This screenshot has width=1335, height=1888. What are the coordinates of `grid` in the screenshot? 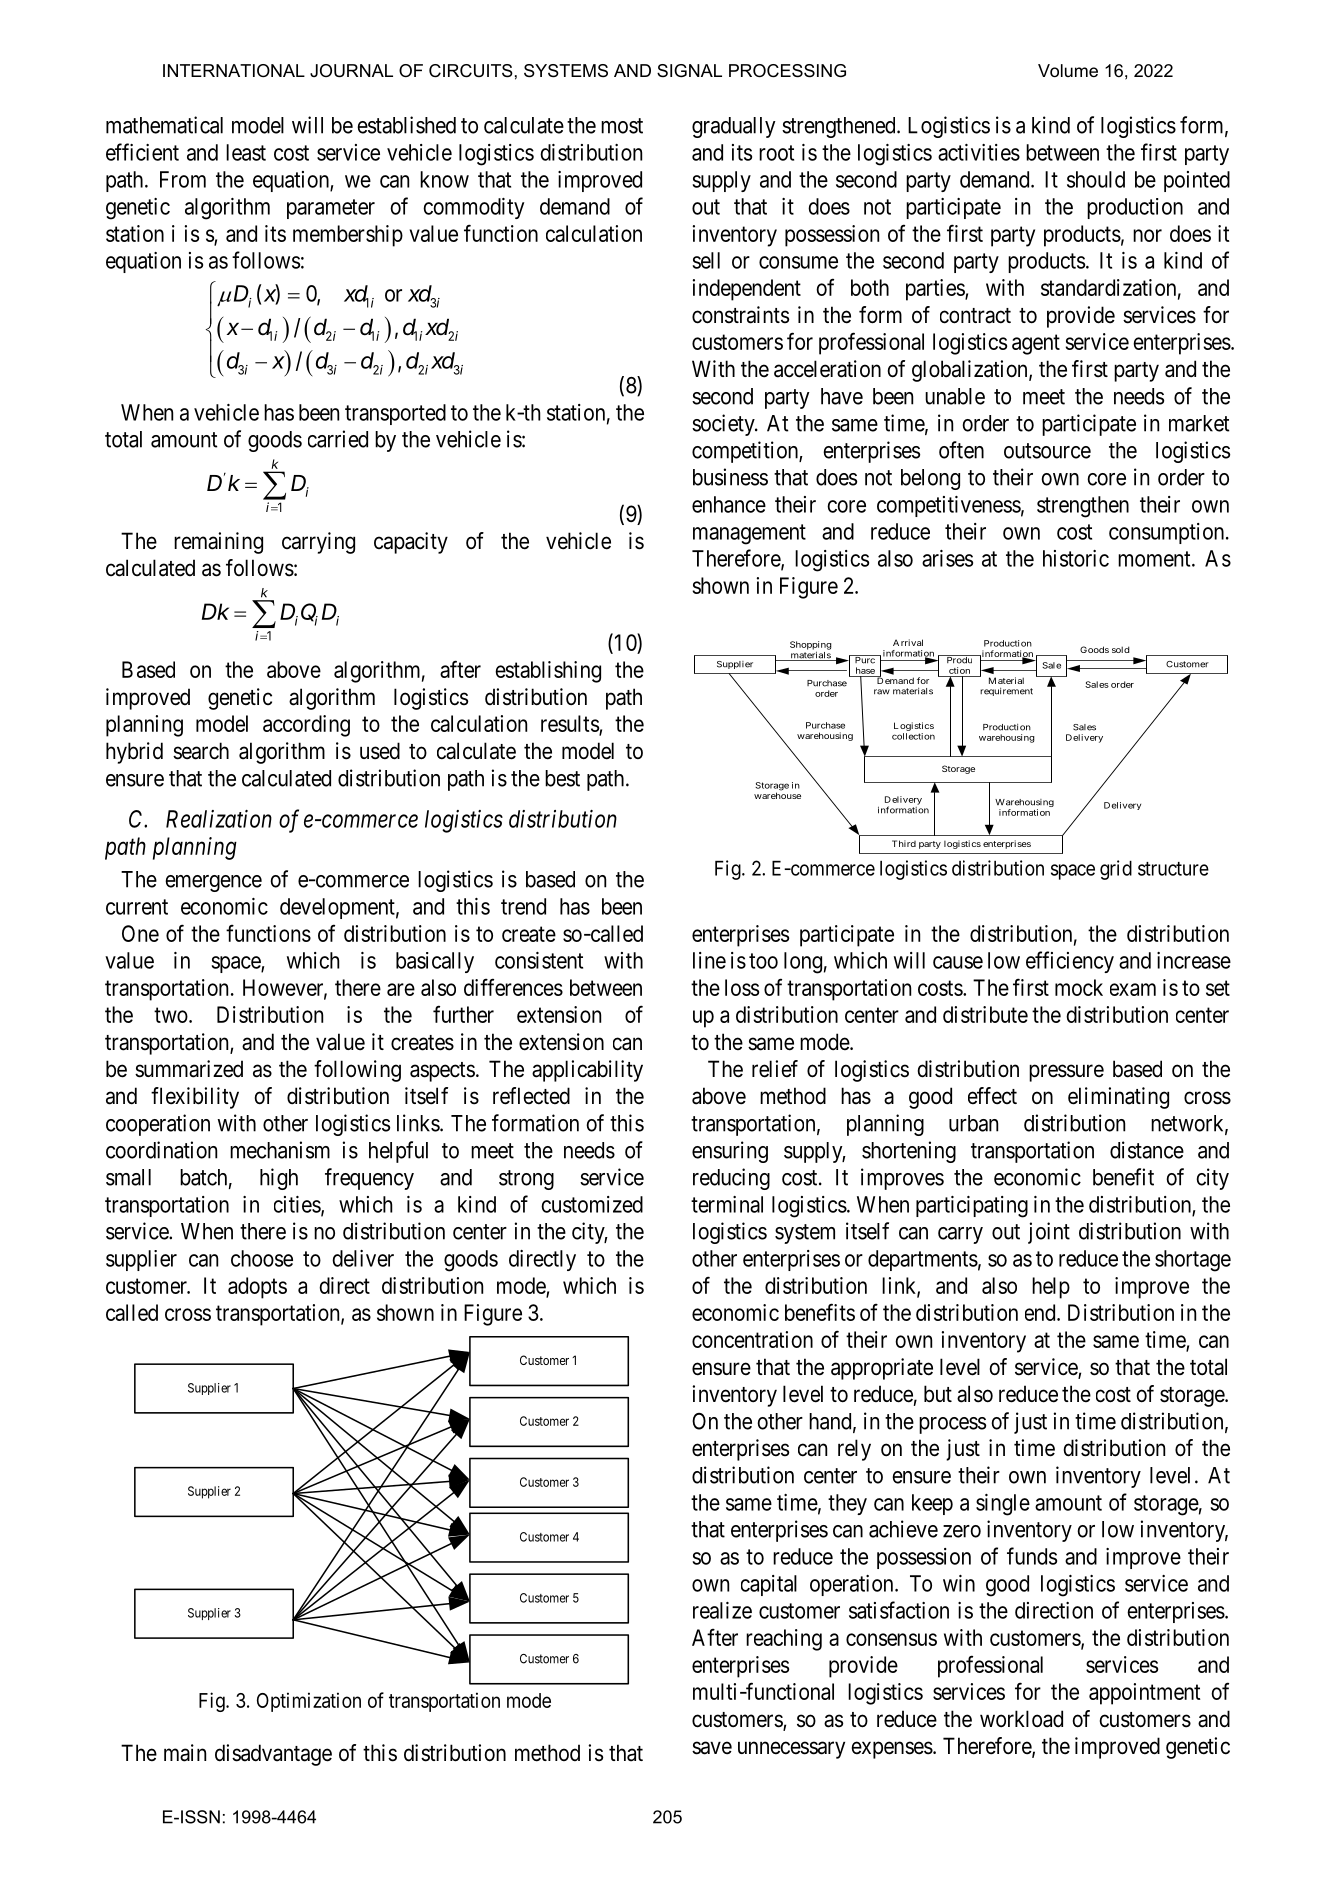 It's located at (1116, 870).
